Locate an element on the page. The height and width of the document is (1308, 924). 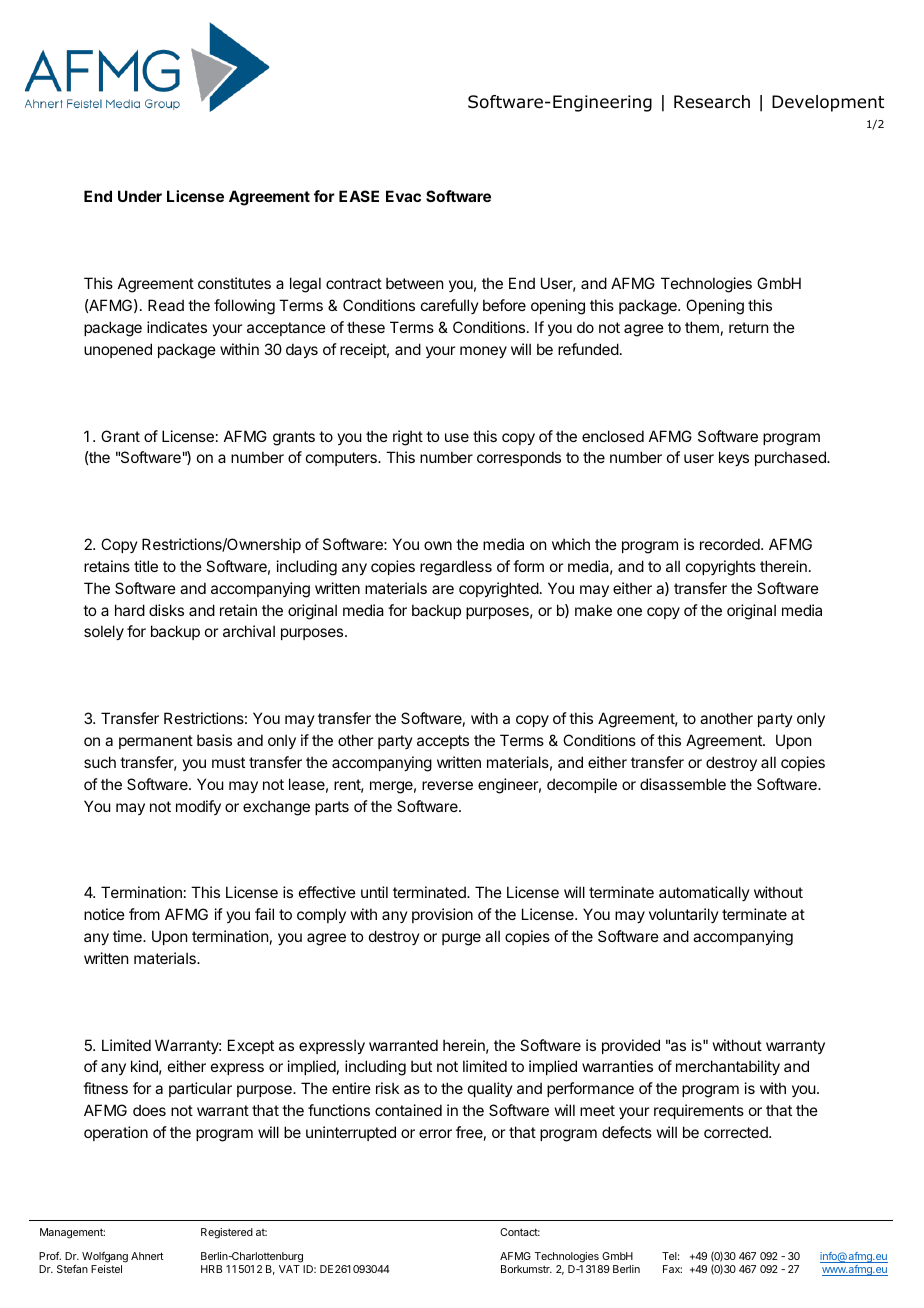
error is located at coordinates (435, 1133).
